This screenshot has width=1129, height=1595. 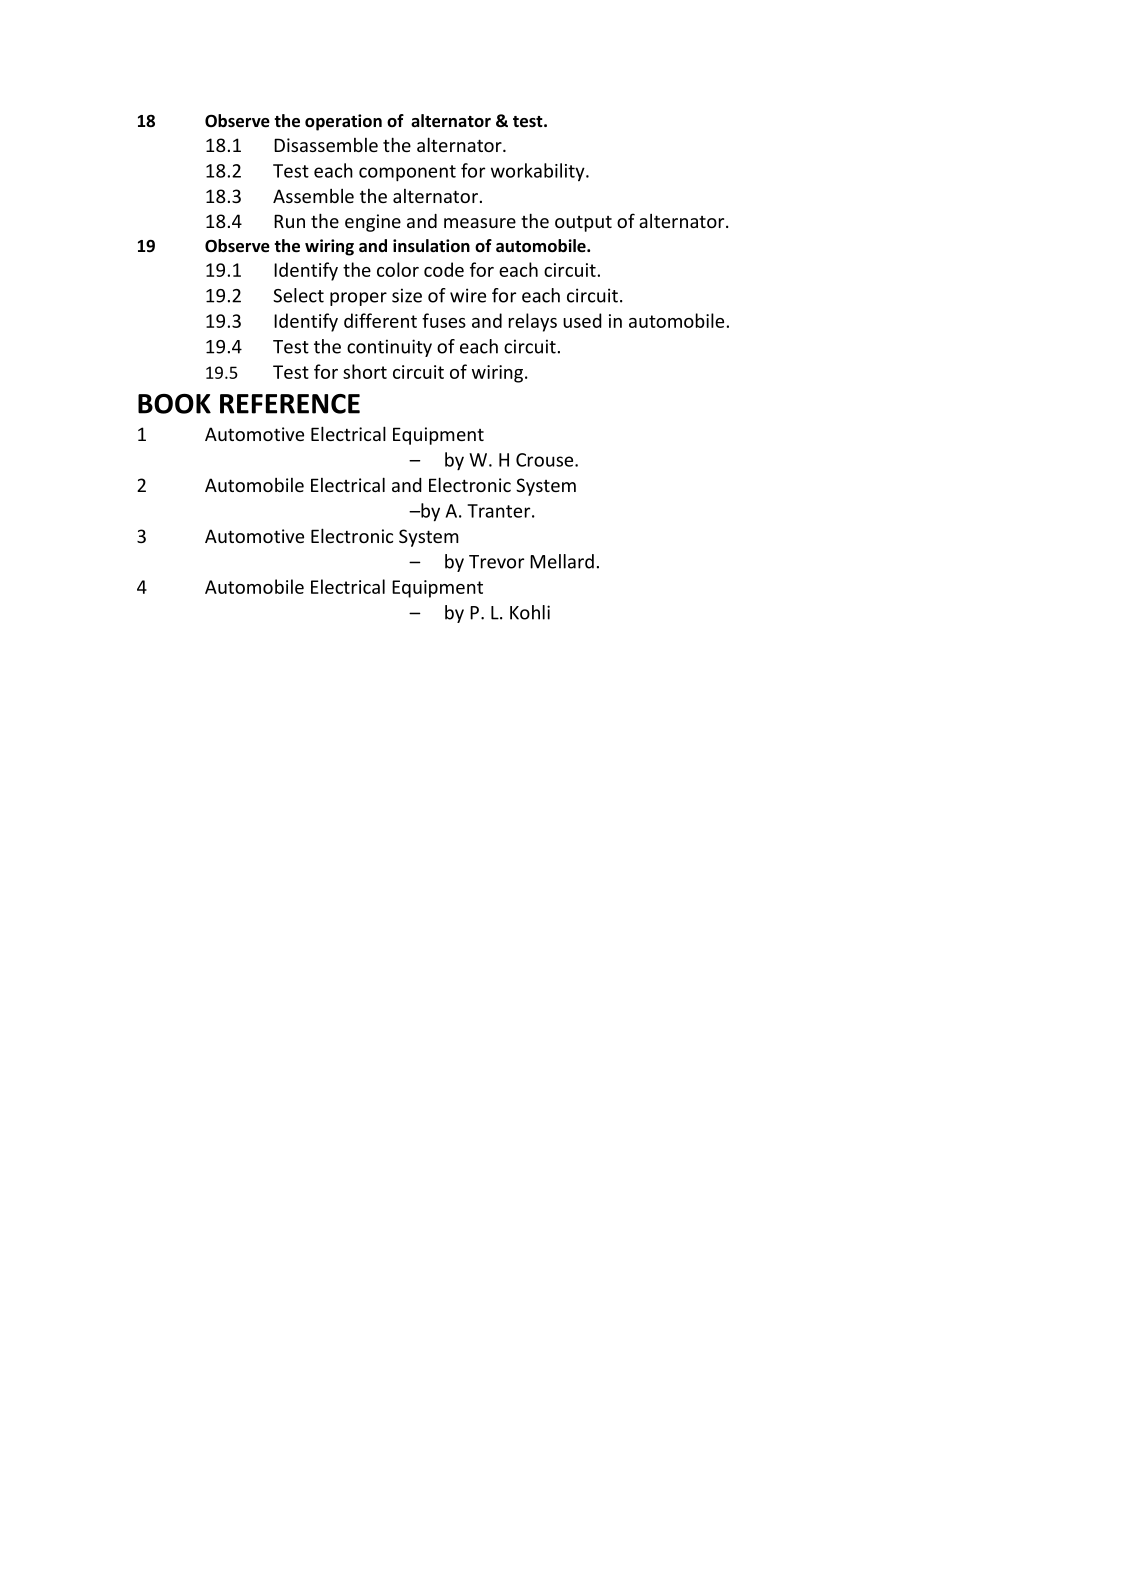 I want to click on component, so click(x=407, y=173).
